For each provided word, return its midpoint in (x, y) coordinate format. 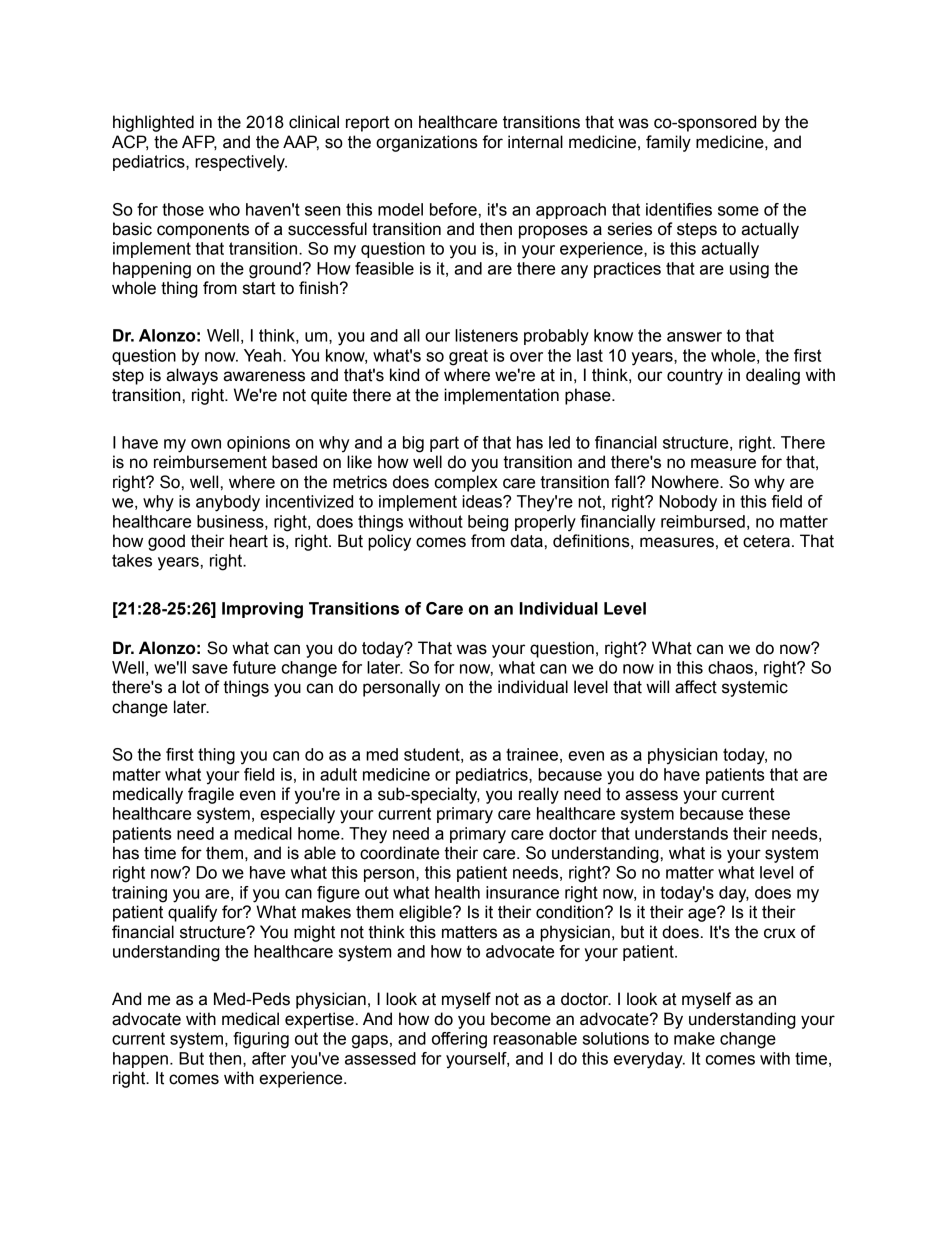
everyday (649, 1060)
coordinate (399, 853)
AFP (199, 142)
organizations (427, 143)
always (192, 376)
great (468, 357)
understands (681, 833)
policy (389, 542)
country (695, 377)
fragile (211, 795)
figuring (261, 1040)
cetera (766, 541)
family (668, 143)
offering (459, 1040)
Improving (262, 610)
